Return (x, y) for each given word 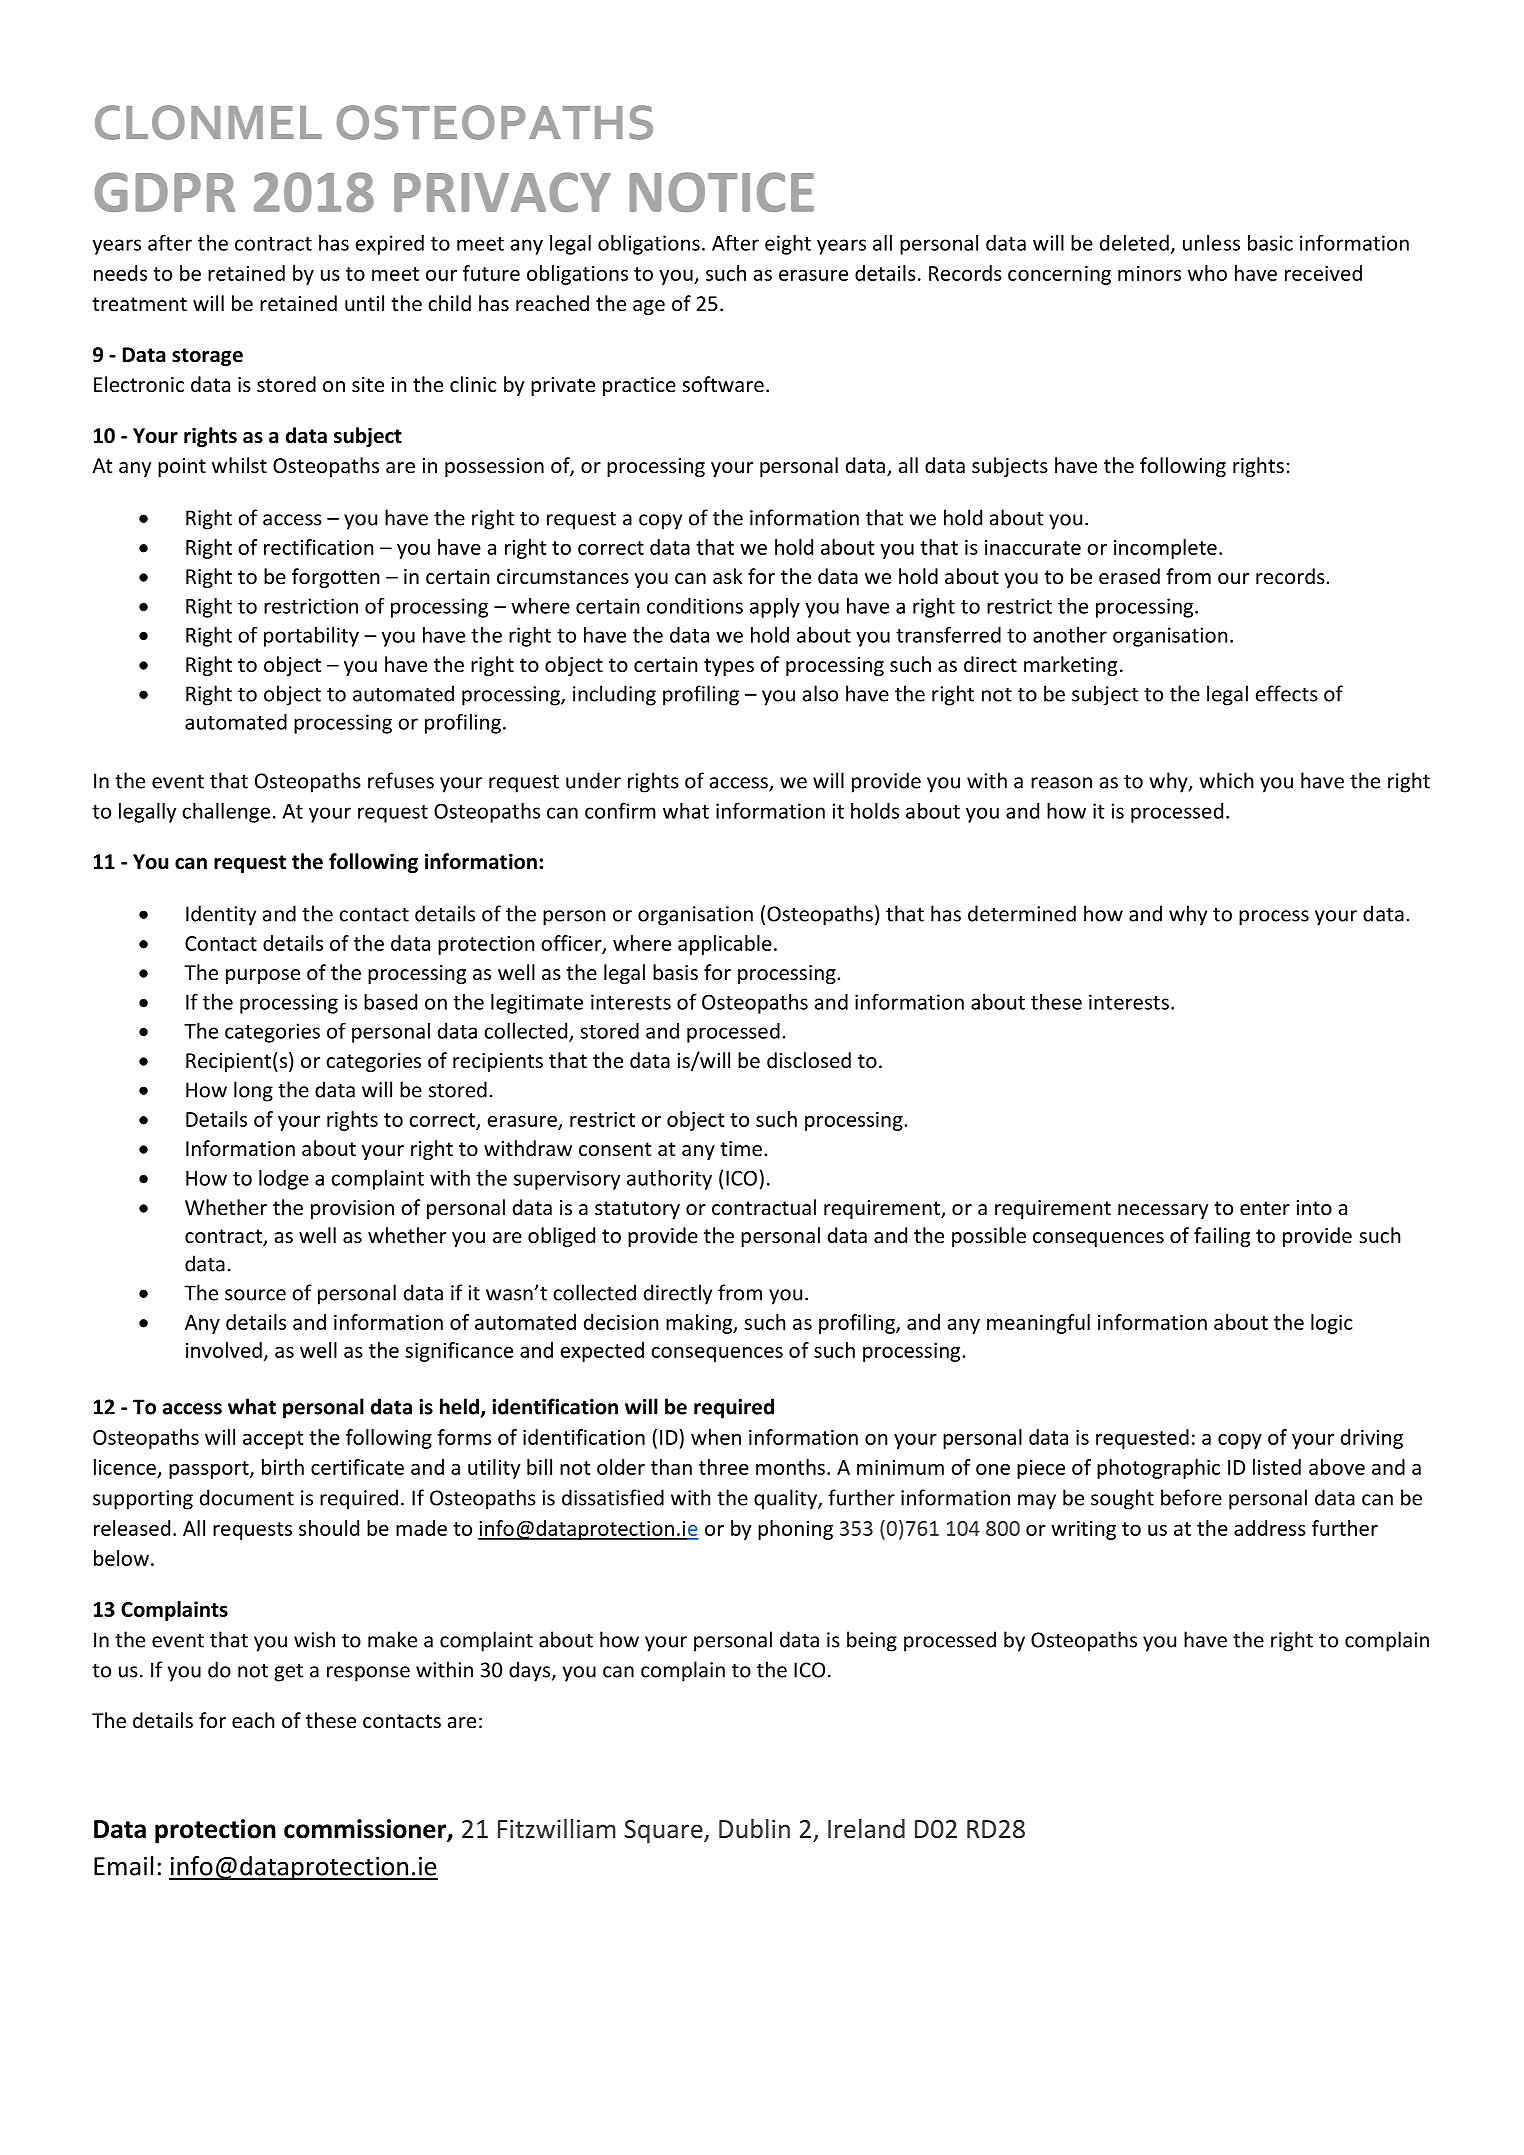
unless (1211, 243)
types (729, 667)
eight (788, 245)
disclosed (809, 1060)
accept (273, 1440)
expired (390, 245)
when (716, 1437)
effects (1287, 693)
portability (311, 637)
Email (123, 1866)
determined (1022, 913)
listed (1277, 1467)
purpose (263, 976)
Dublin (754, 1829)
